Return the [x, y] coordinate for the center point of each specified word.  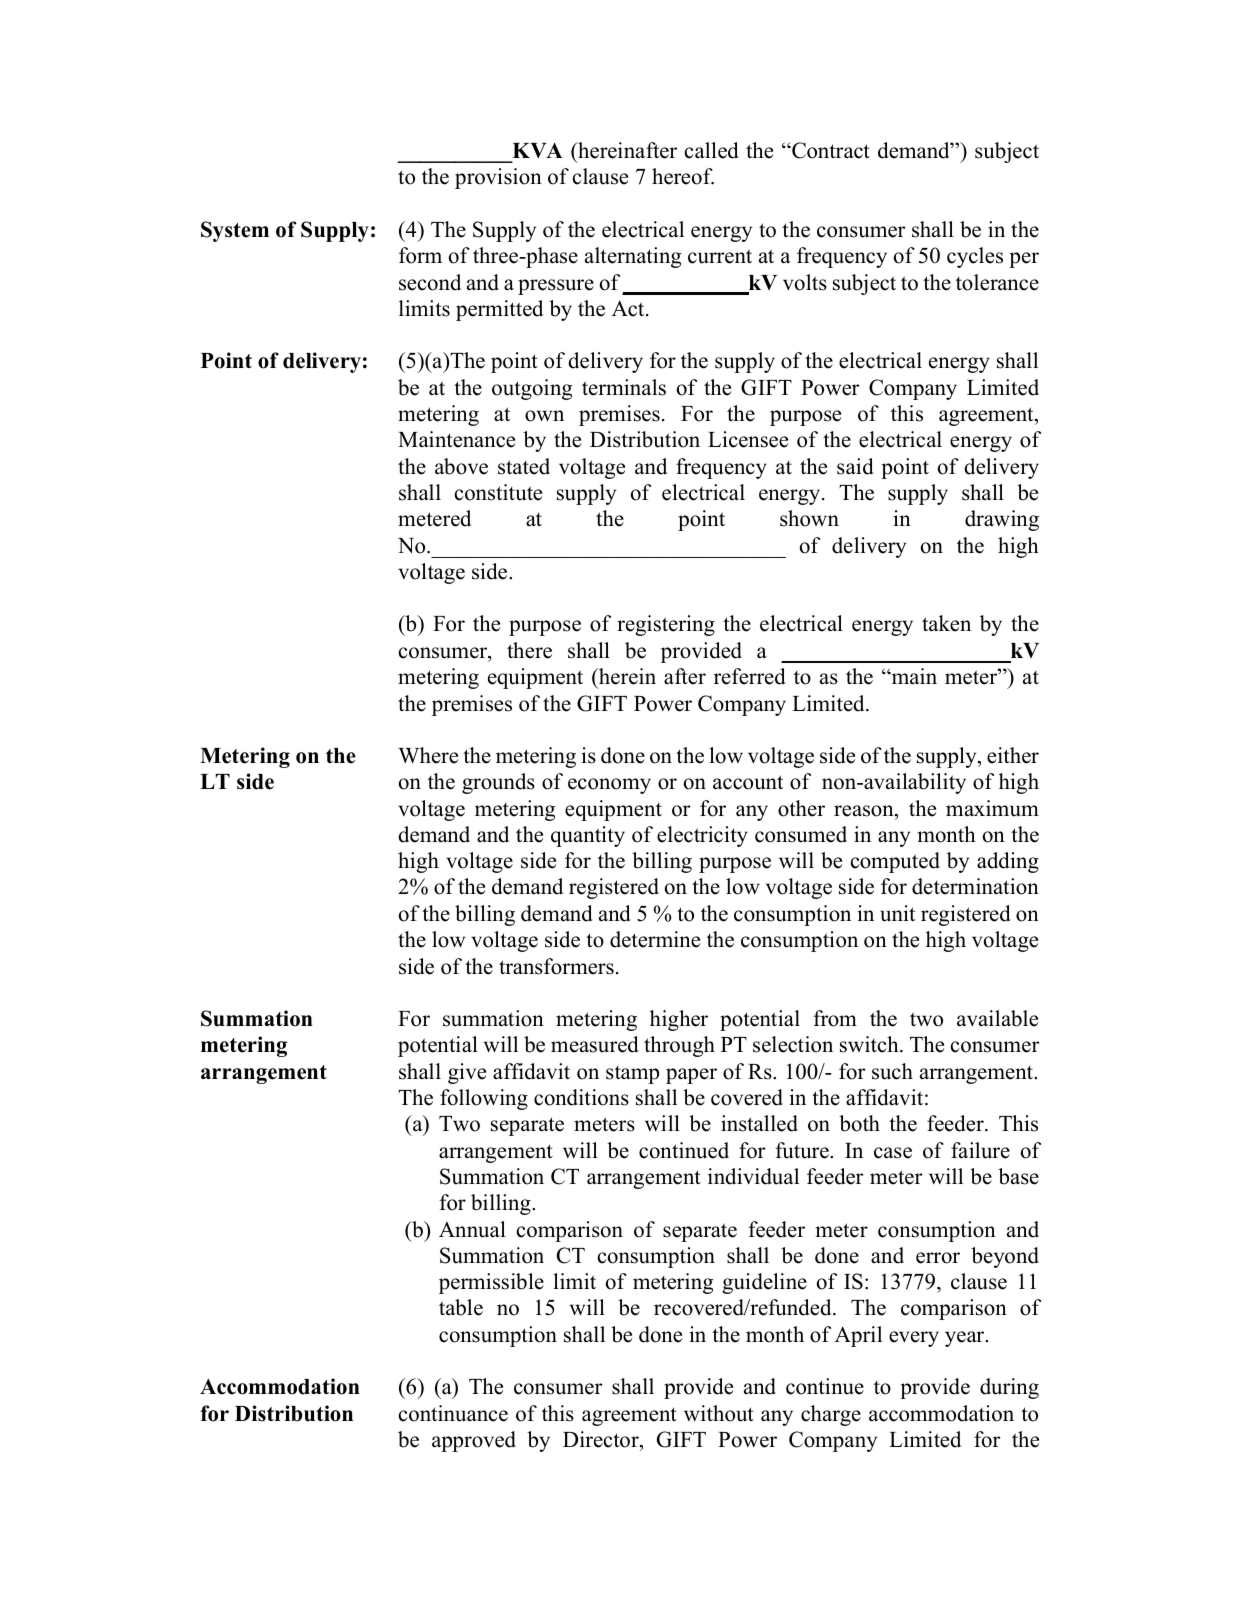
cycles [975, 257]
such [892, 1071]
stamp [632, 1075]
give [467, 1073]
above [461, 466]
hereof [683, 176]
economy [609, 786]
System [235, 231]
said [855, 466]
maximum [992, 808]
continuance [453, 1413]
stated [524, 466]
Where [428, 755]
